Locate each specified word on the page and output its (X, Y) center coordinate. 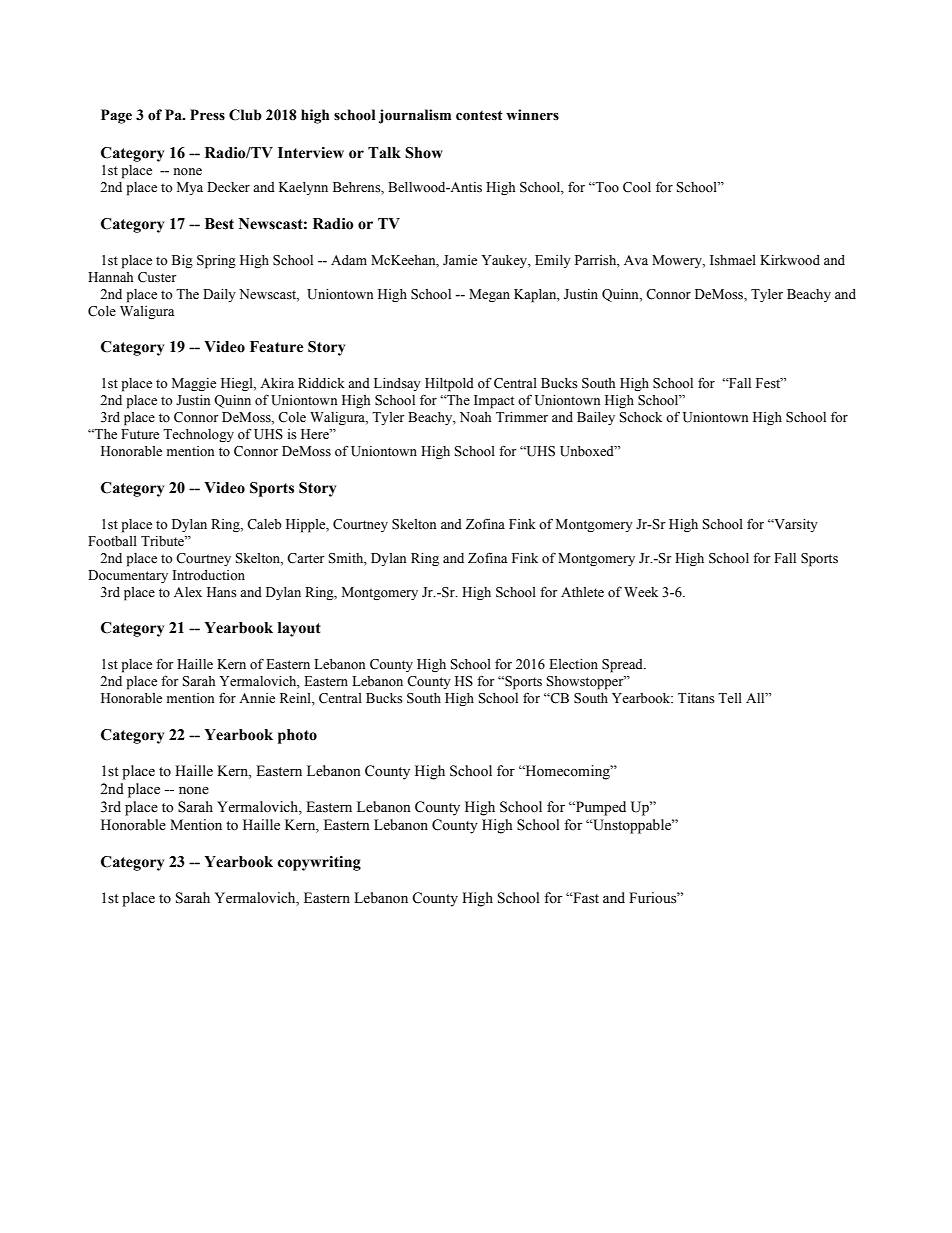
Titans (696, 698)
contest (479, 115)
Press (207, 115)
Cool (637, 187)
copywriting (319, 863)
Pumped (600, 808)
